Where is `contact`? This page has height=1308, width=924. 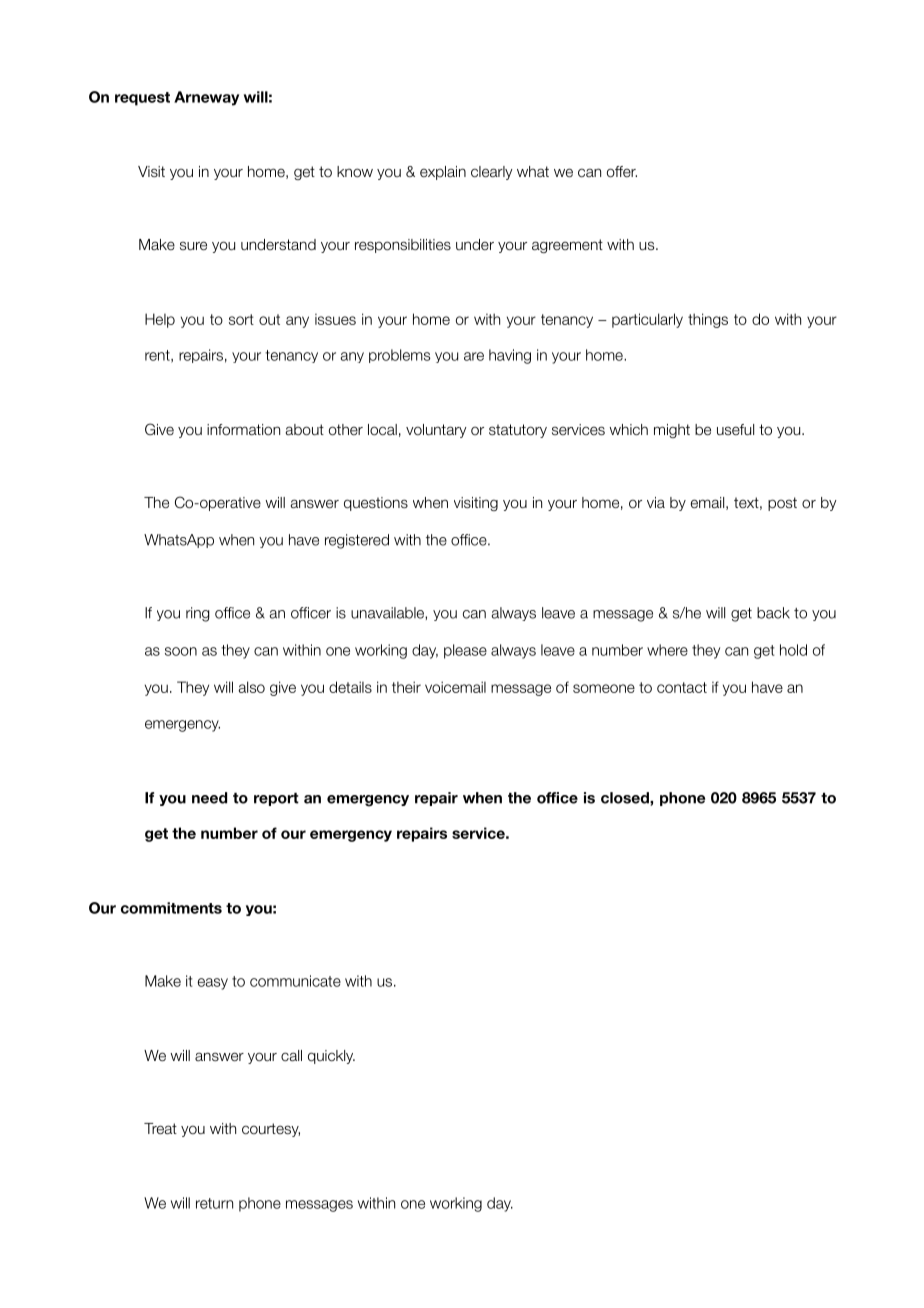
contact is located at coordinates (682, 687).
